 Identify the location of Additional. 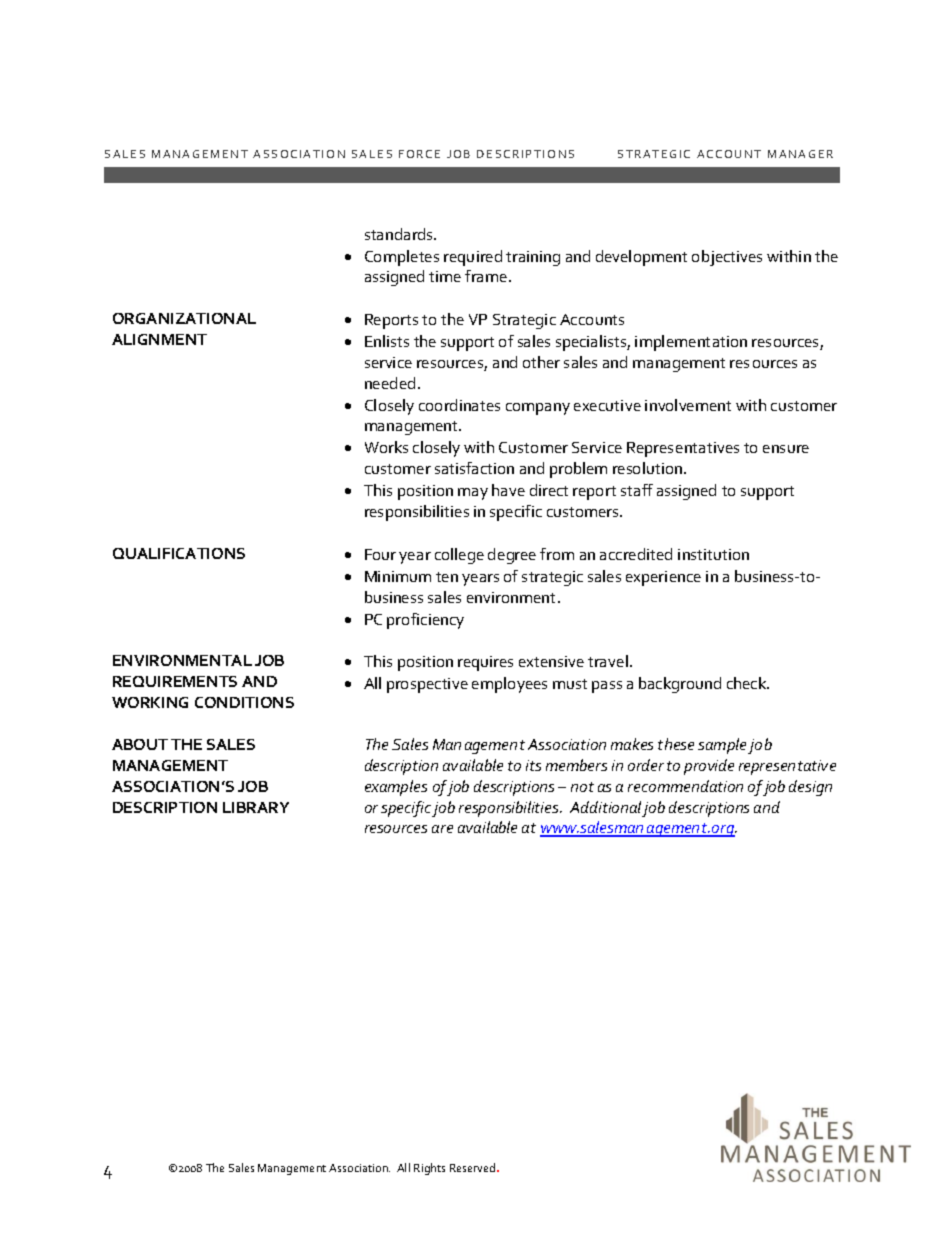
(605, 807).
